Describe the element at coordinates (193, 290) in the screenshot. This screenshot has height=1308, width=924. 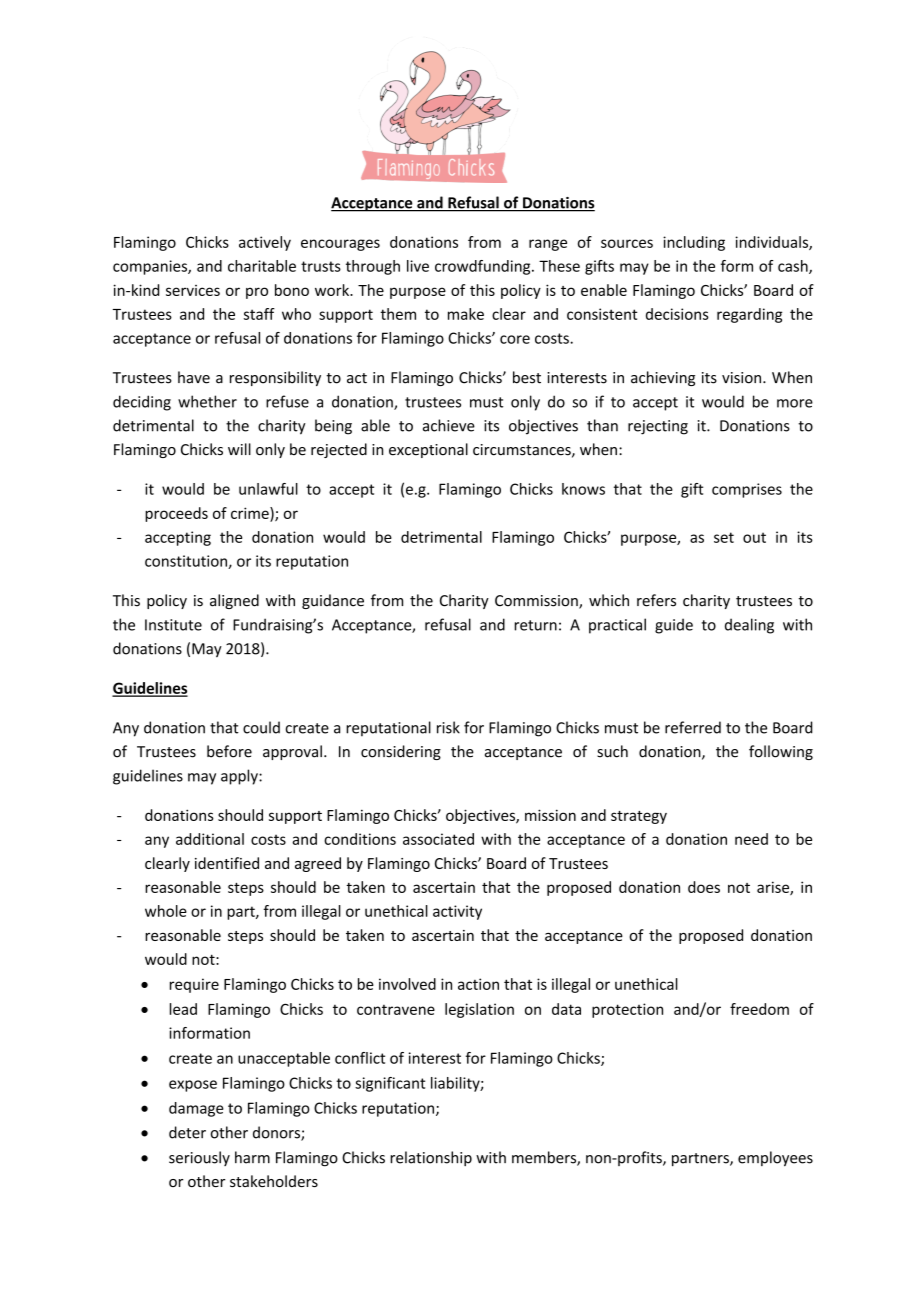
I see `services` at that location.
